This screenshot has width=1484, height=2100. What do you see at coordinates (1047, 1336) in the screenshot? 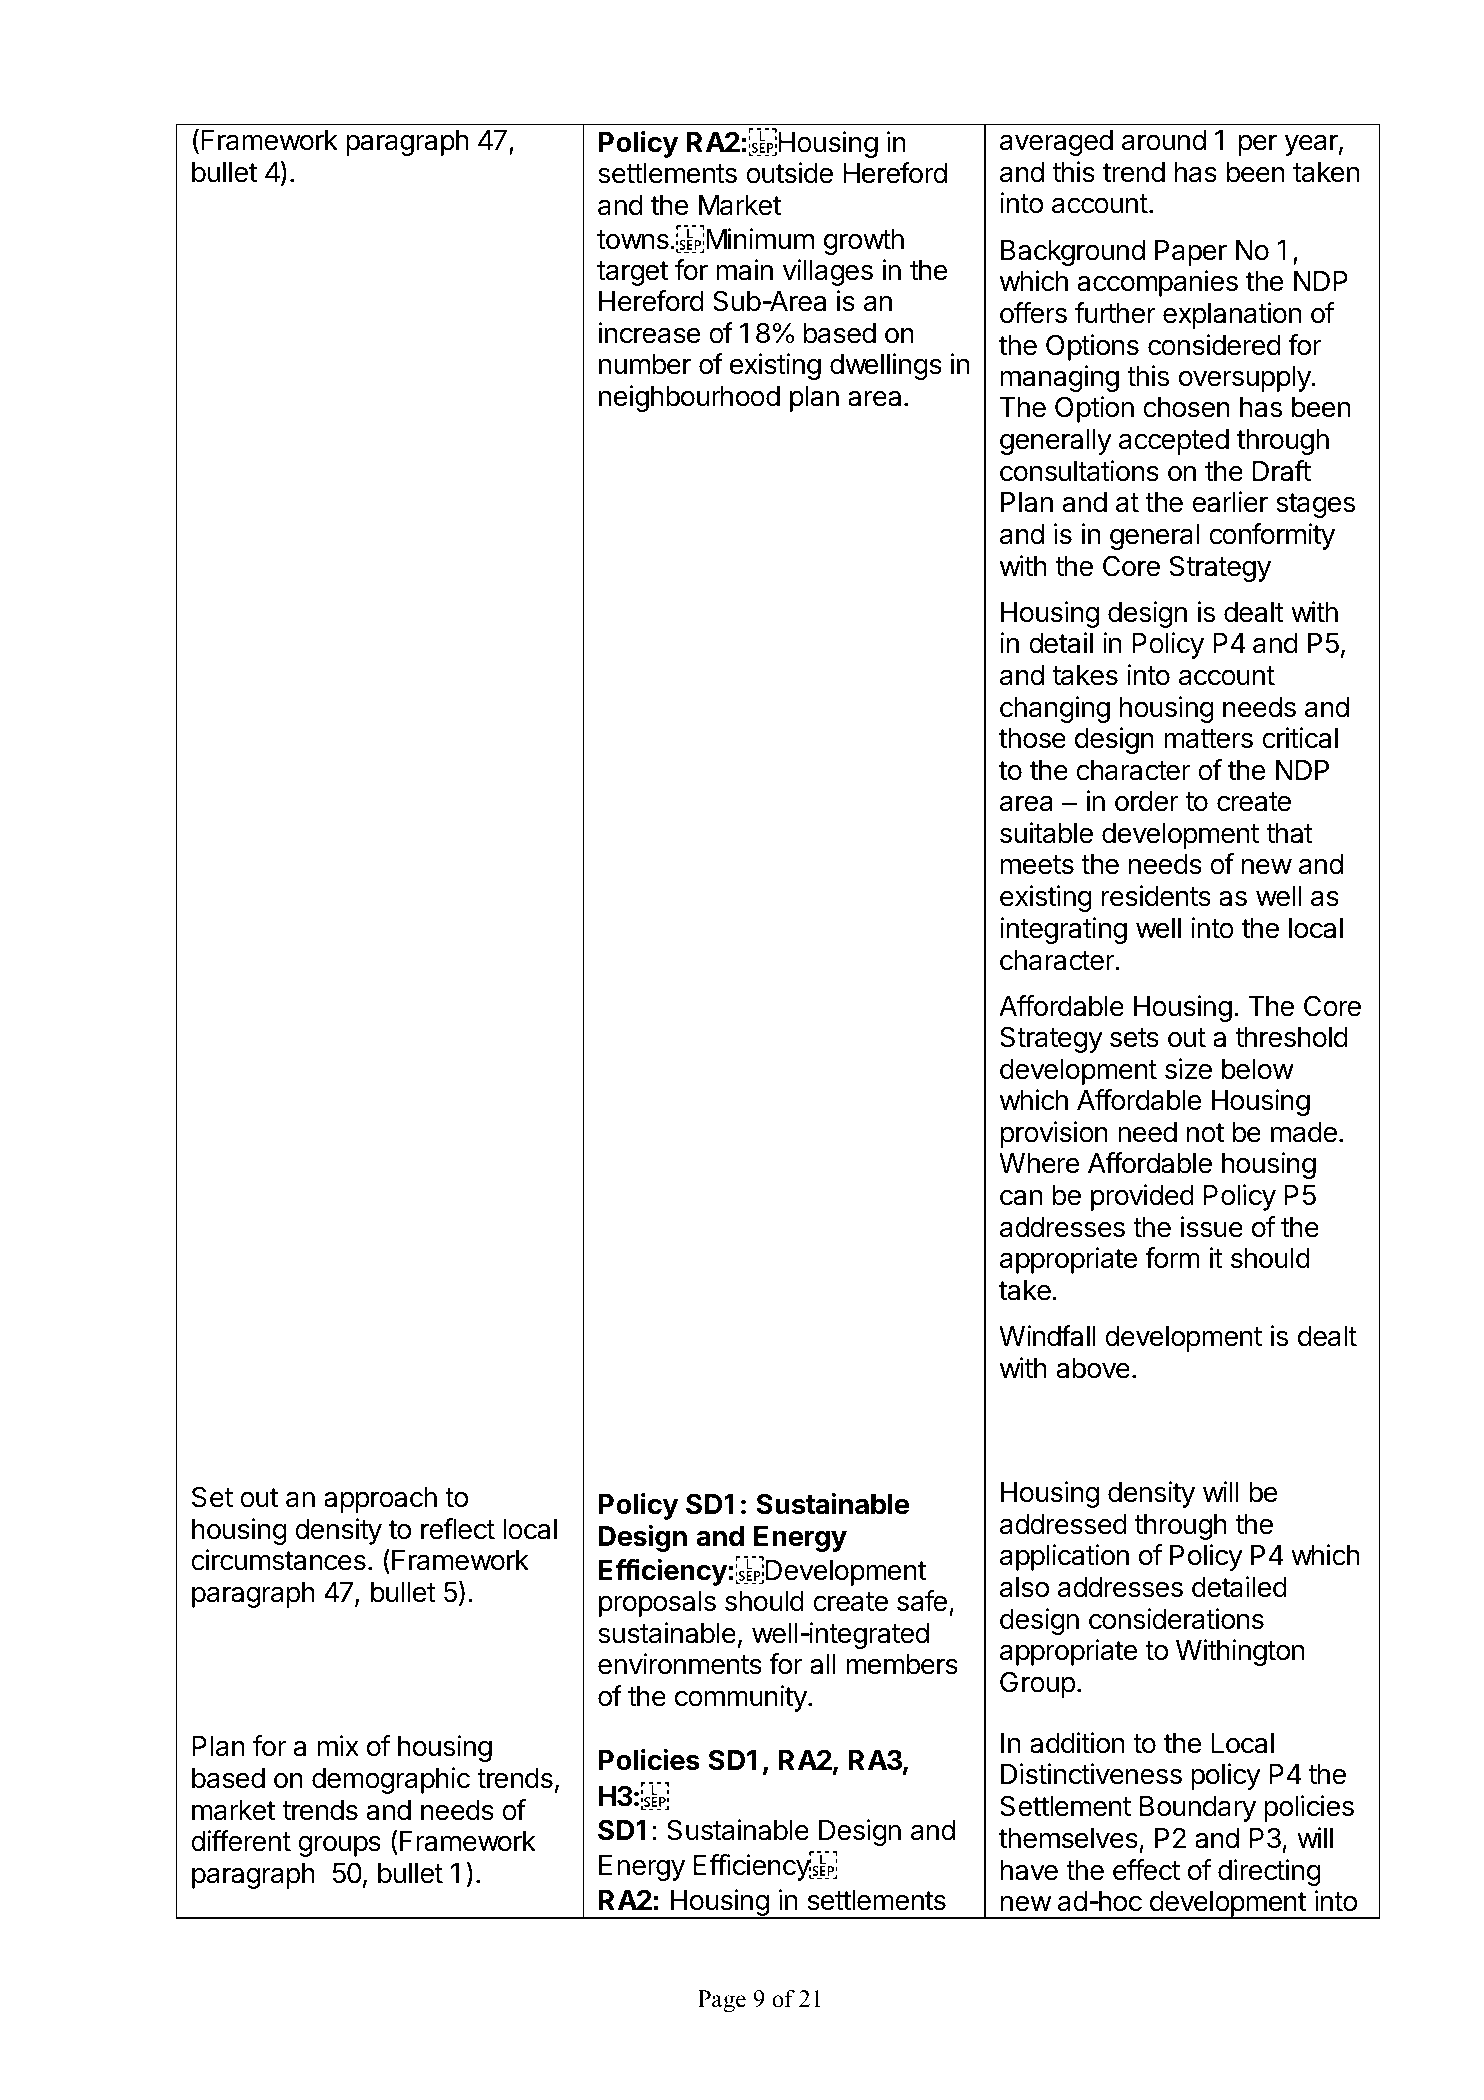
I see `Windfall` at bounding box center [1047, 1336].
